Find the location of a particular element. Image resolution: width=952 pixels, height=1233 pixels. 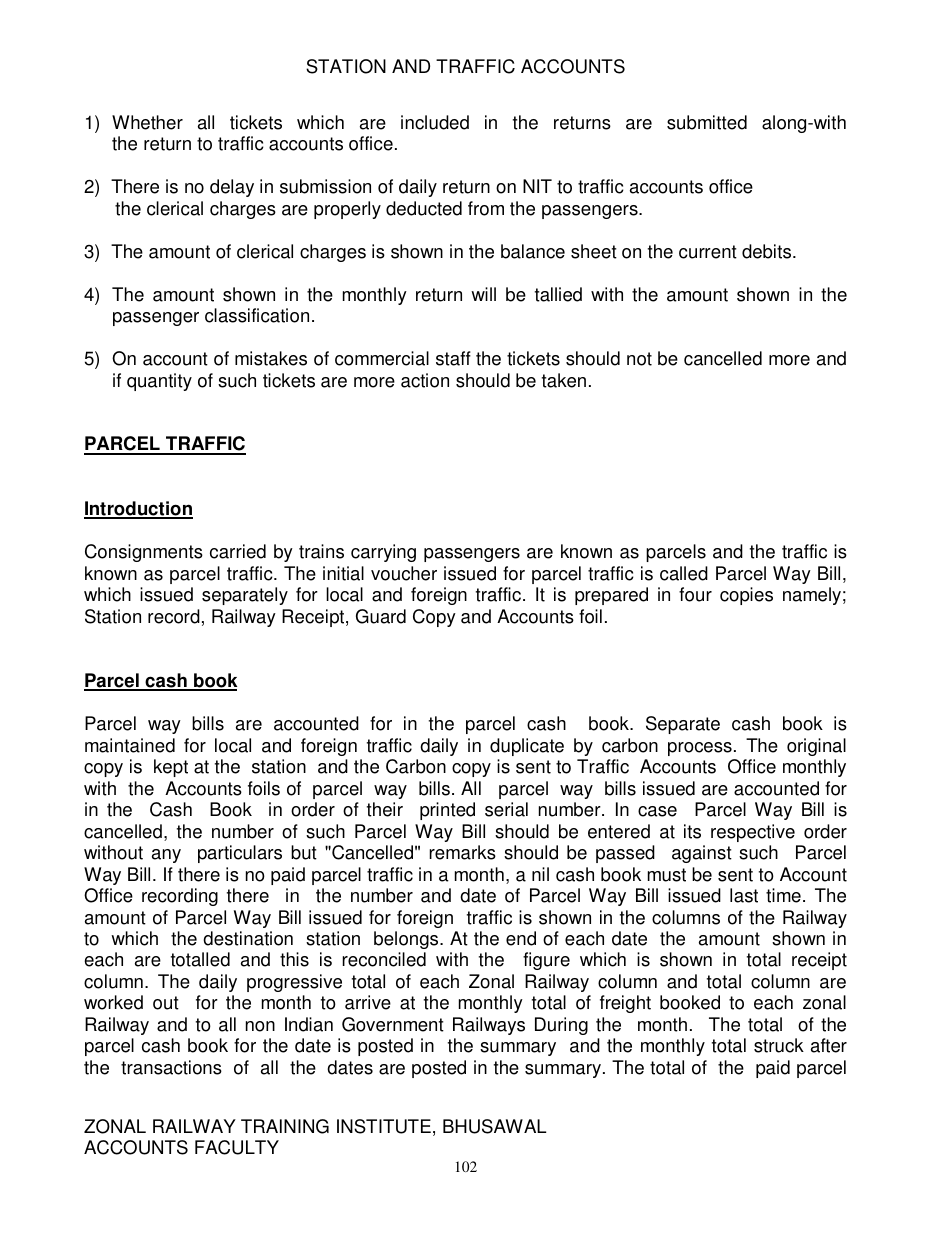

kept is located at coordinates (171, 768).
